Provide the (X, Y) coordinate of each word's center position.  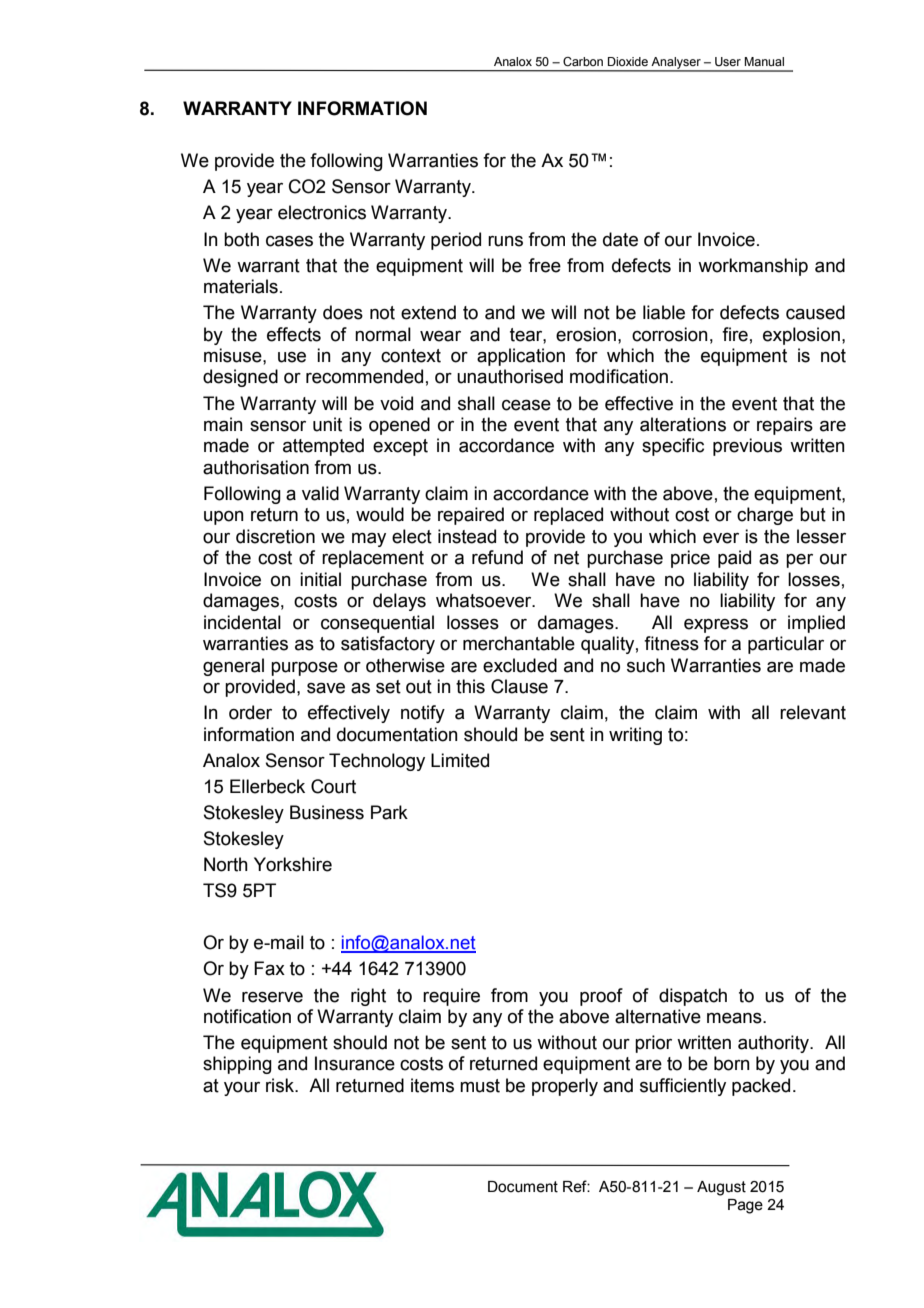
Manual (764, 61)
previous (747, 447)
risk (281, 1085)
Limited (460, 760)
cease (526, 405)
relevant (813, 712)
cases (289, 241)
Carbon (583, 61)
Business (327, 812)
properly (565, 1087)
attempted (323, 447)
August (721, 1188)
